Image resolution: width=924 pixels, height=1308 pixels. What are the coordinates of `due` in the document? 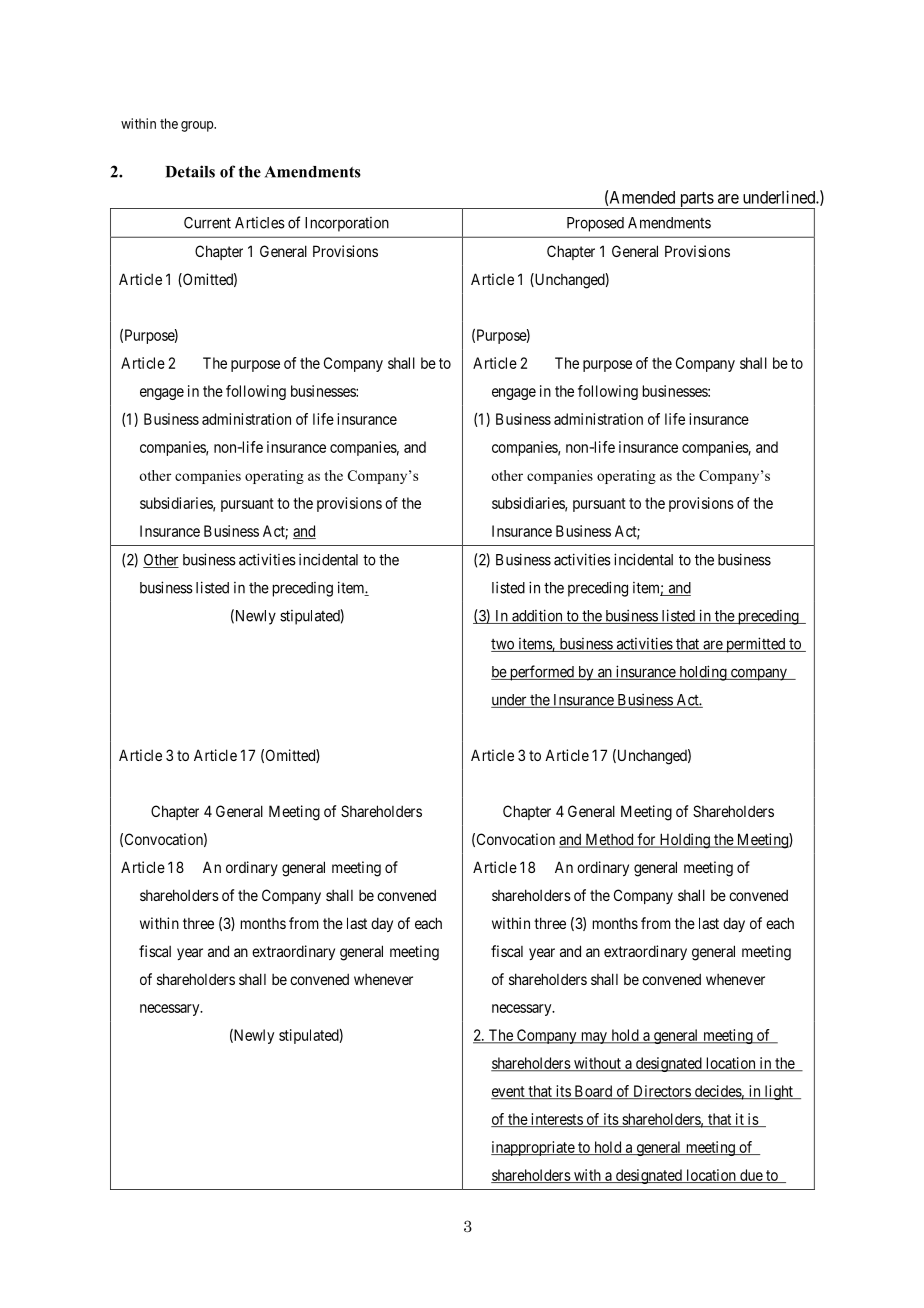 It's located at (751, 1176).
